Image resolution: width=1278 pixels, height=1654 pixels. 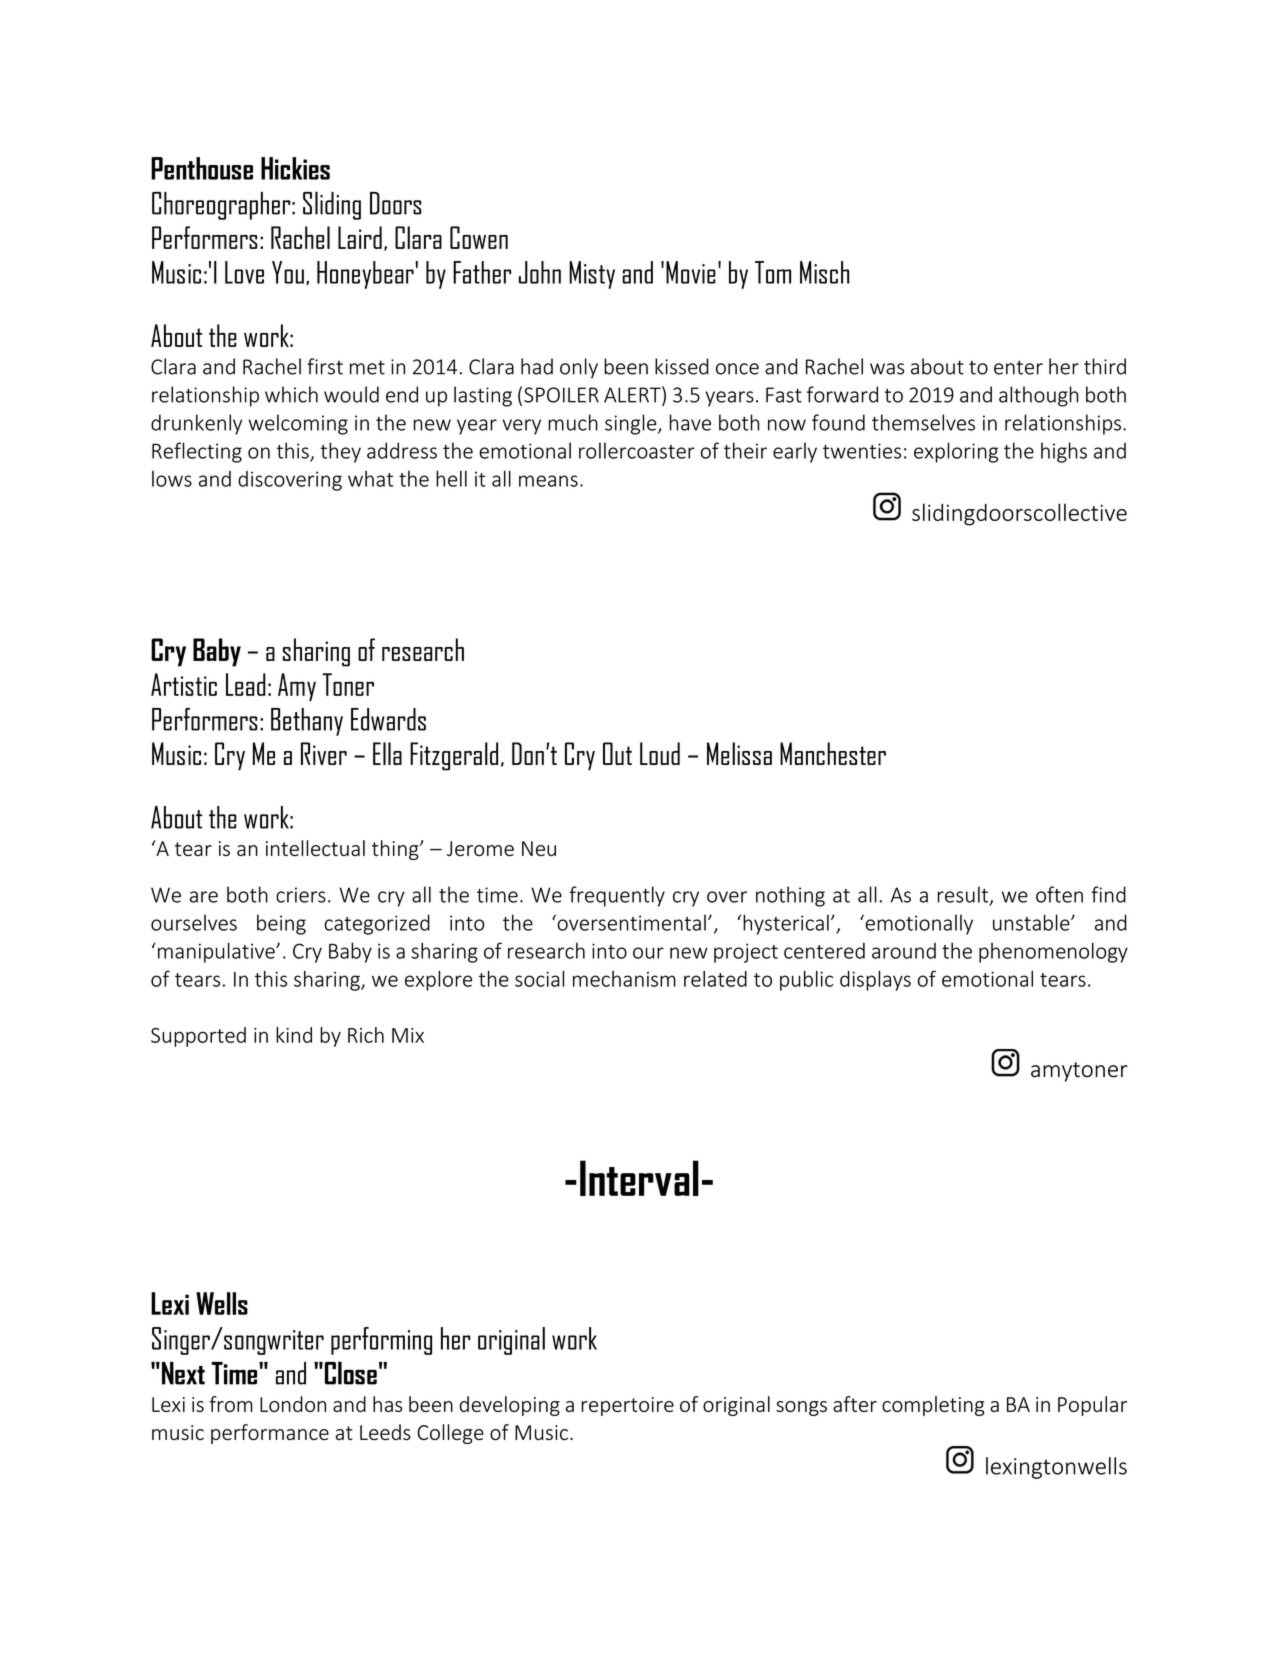 What do you see at coordinates (295, 168) in the screenshot?
I see `Hickies` at bounding box center [295, 168].
